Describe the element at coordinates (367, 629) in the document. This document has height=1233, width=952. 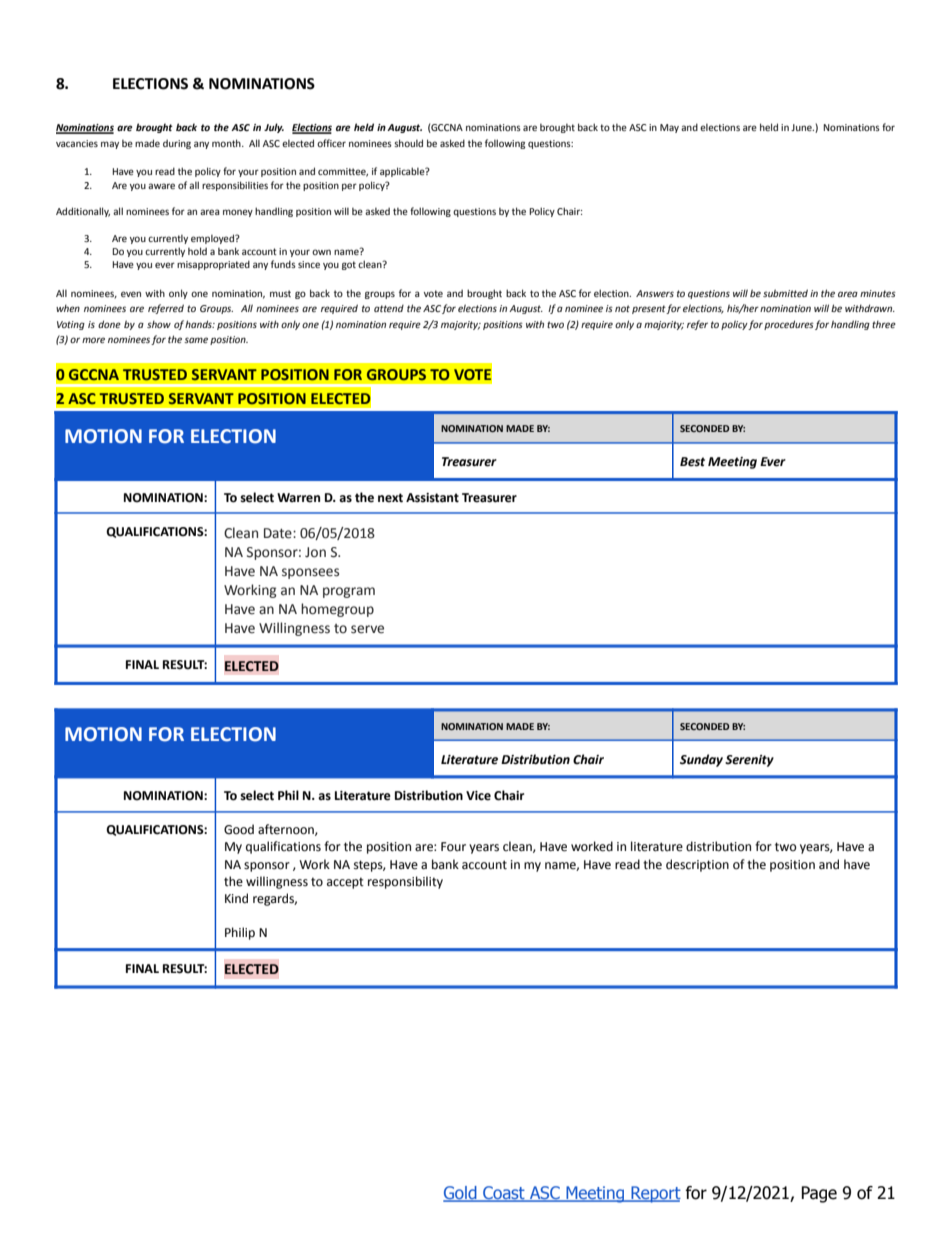
I see `serve` at that location.
